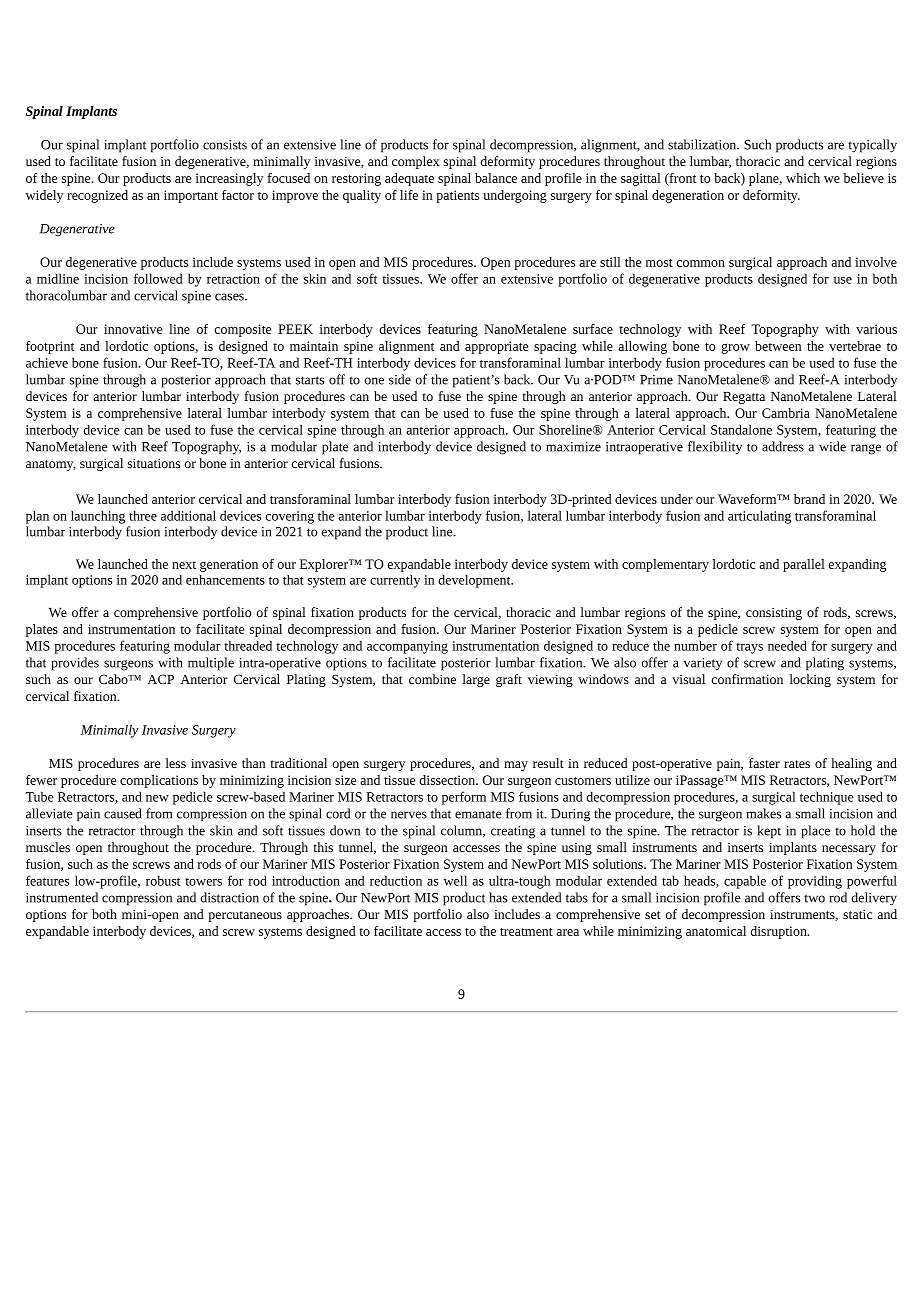 This image has height=1308, width=924. I want to click on ACP, so click(160, 679).
